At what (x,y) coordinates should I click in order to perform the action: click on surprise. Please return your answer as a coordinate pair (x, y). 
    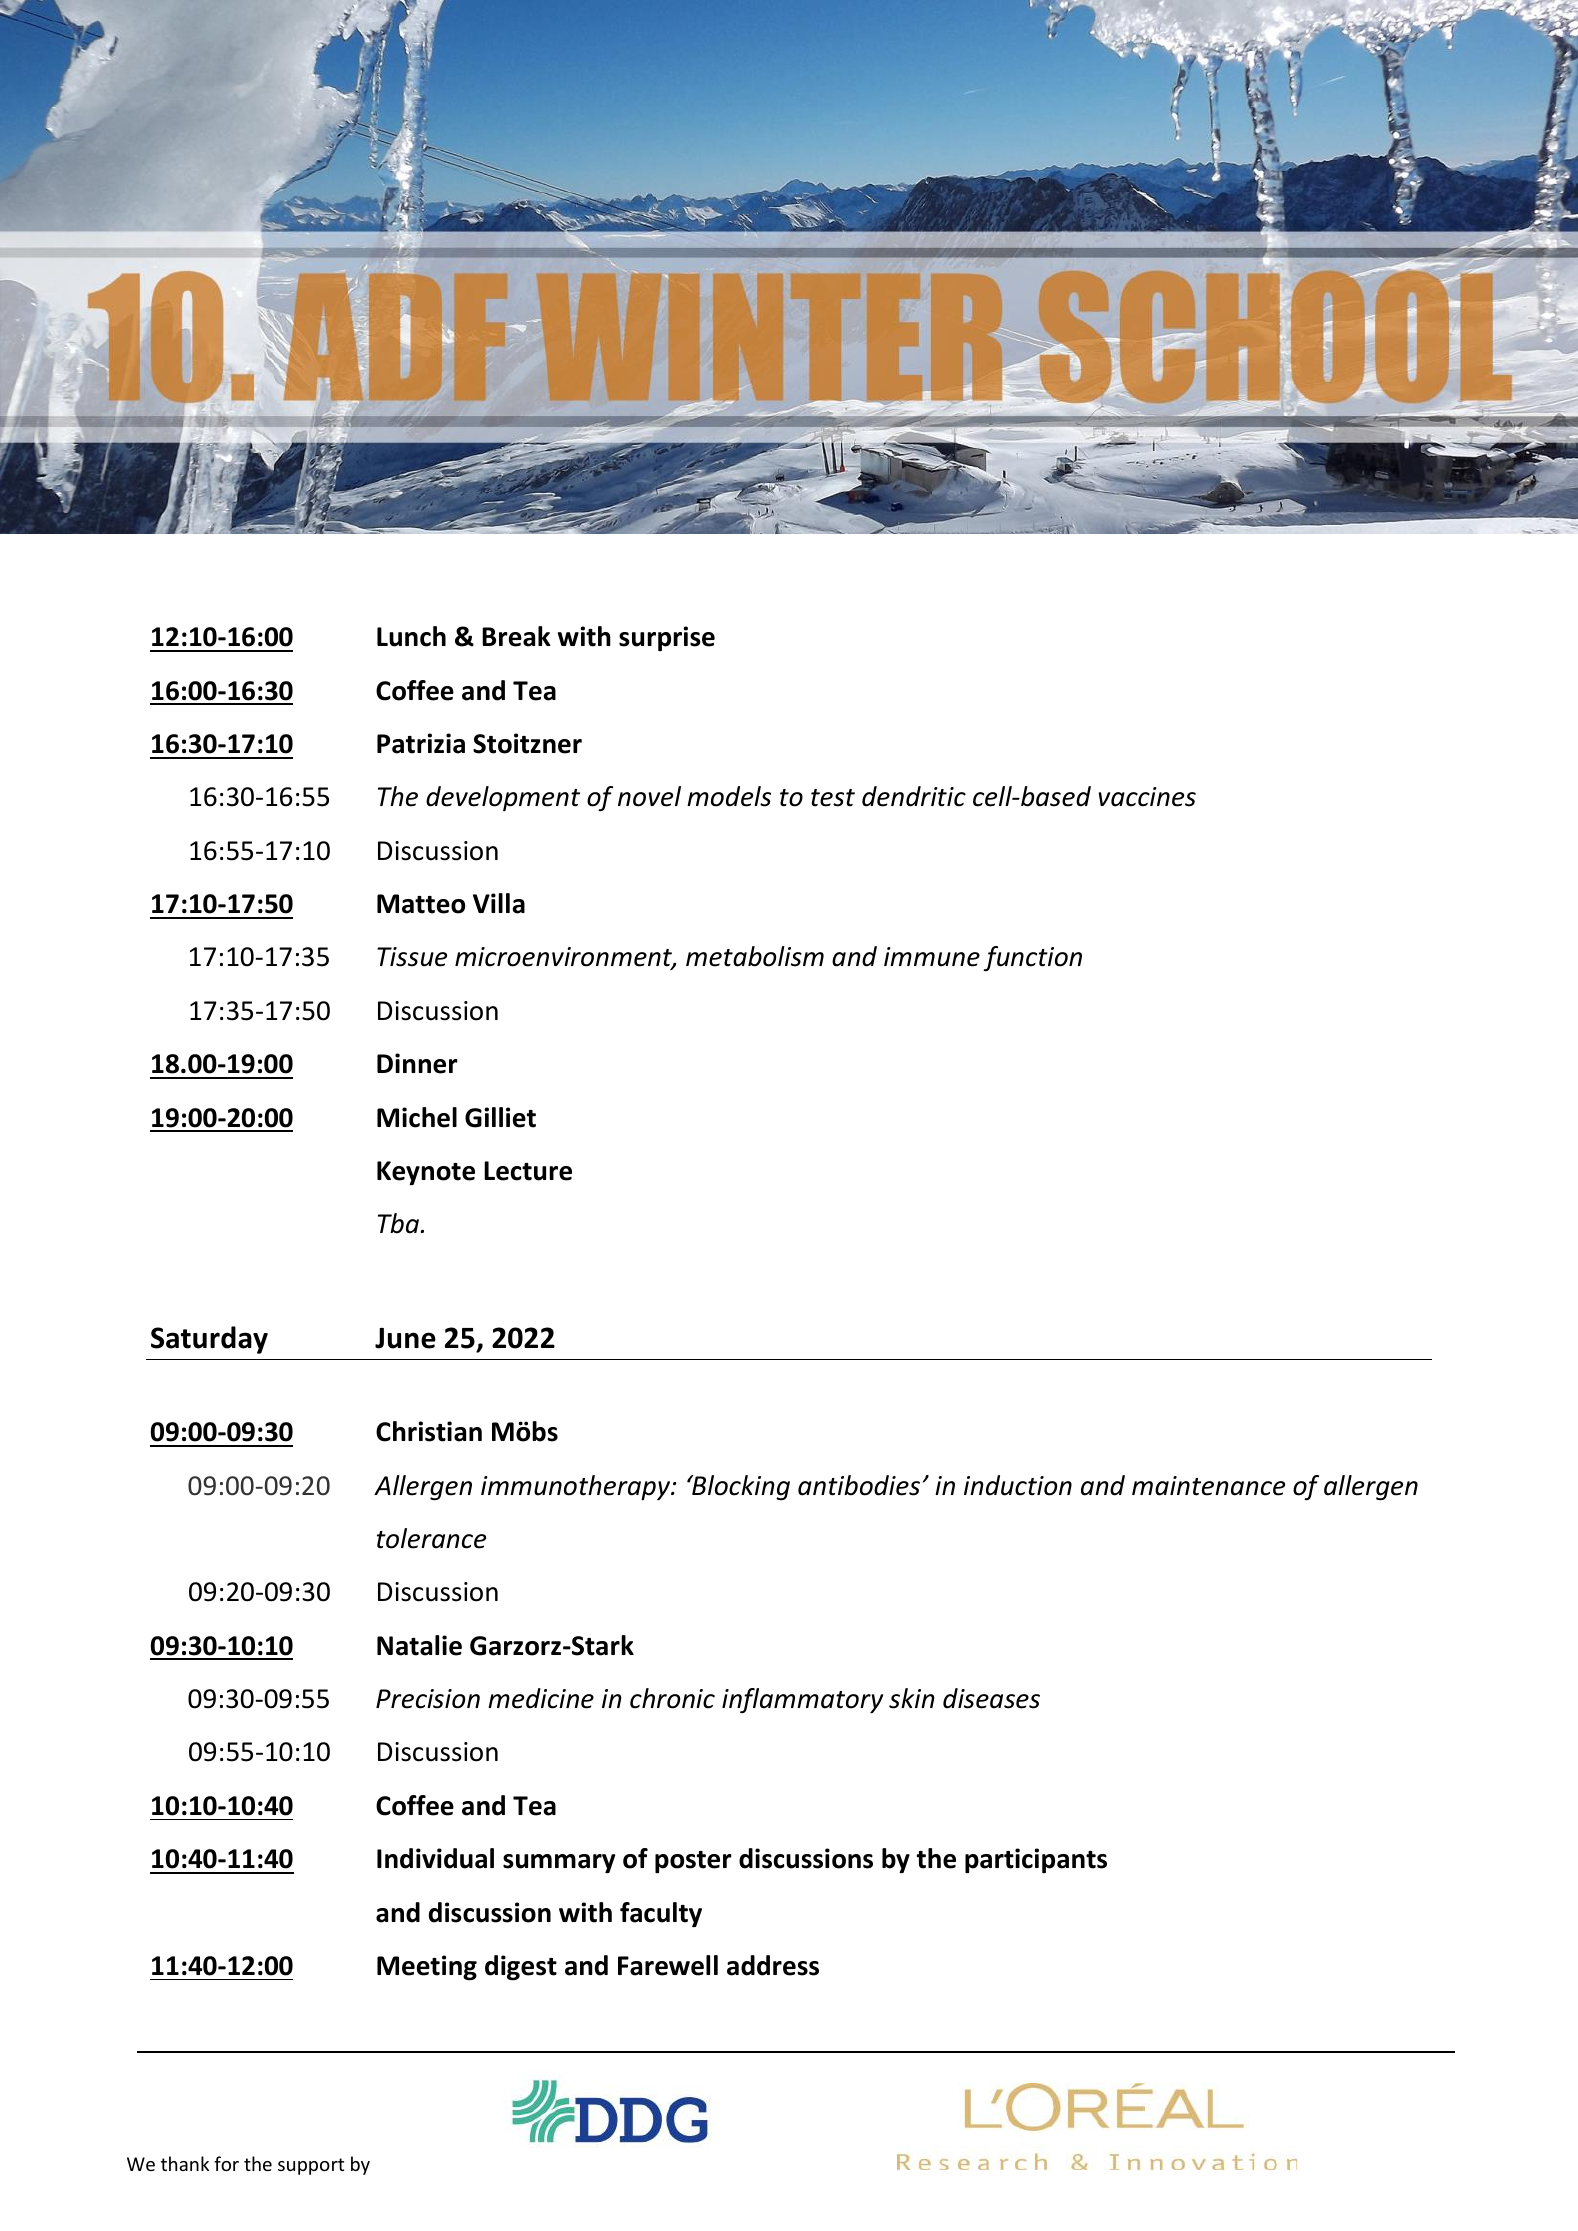
    Looking at the image, I should click on (667, 638).
